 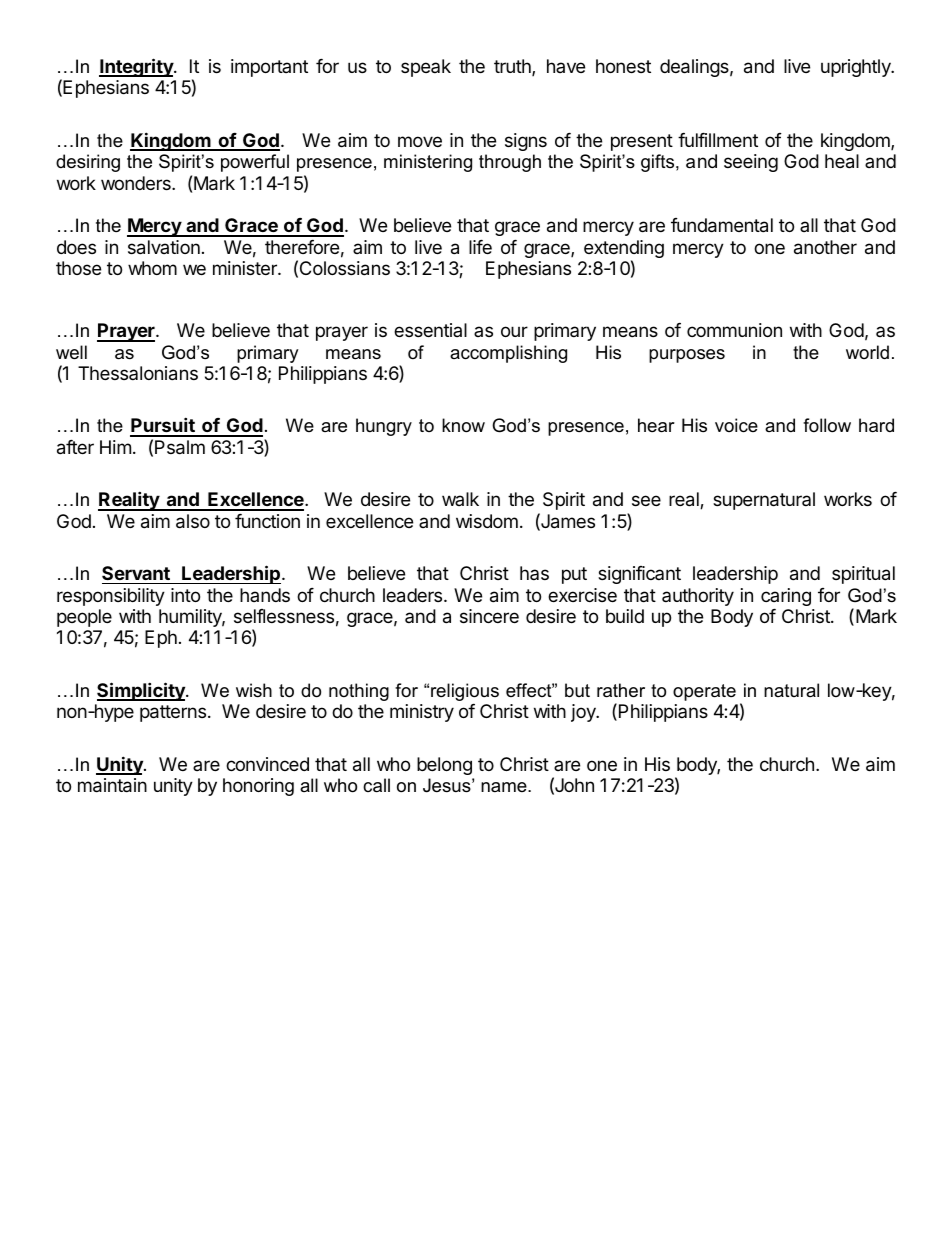 I want to click on Pursuit, so click(x=163, y=426).
